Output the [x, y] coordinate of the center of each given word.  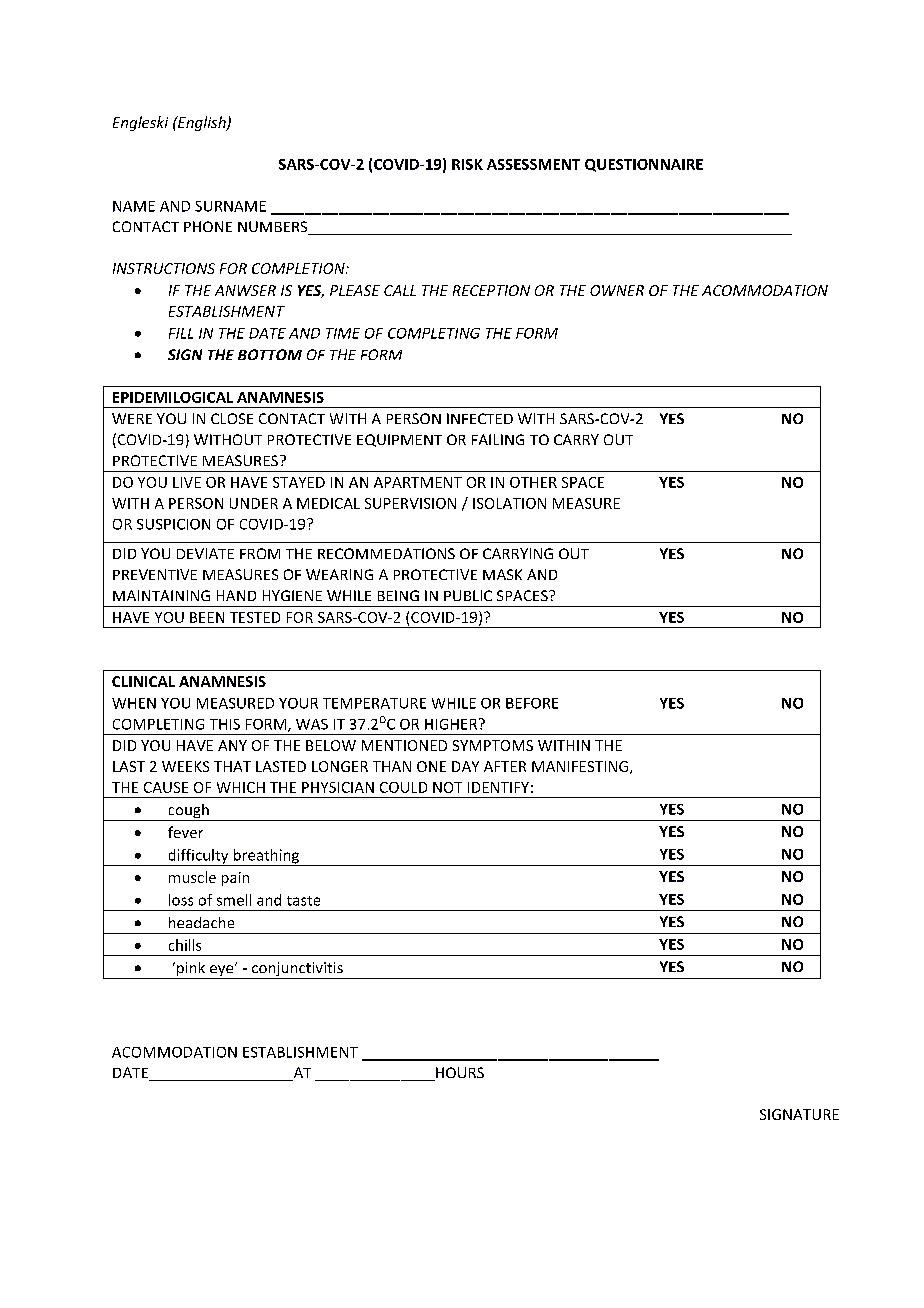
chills [185, 945]
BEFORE [532, 703]
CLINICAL [143, 681]
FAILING [498, 439]
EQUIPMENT [399, 440]
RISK [467, 164]
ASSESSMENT [533, 164]
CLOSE [232, 418]
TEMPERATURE [374, 703]
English [202, 123]
